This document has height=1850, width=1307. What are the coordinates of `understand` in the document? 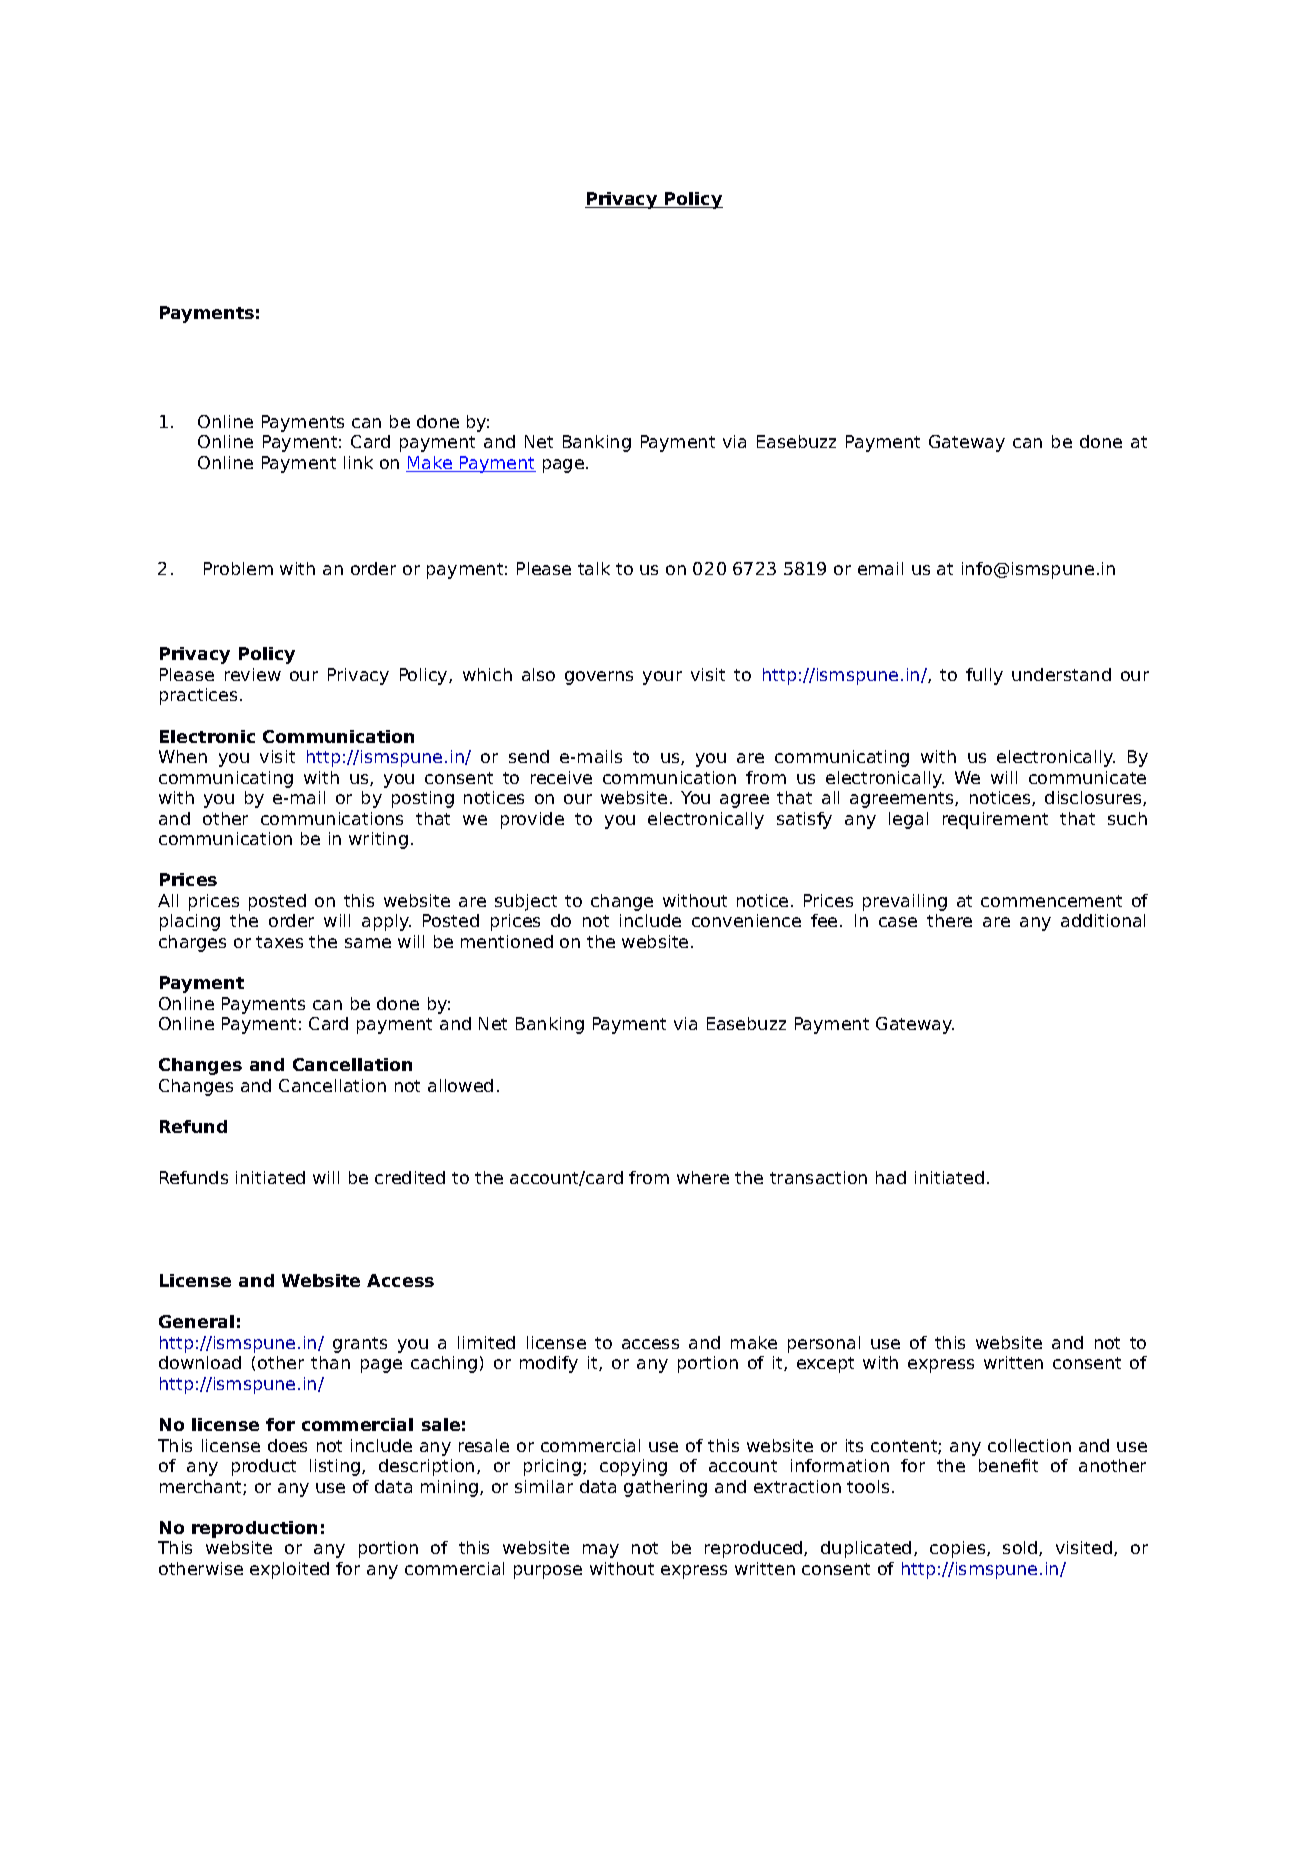 It's located at (1061, 674).
